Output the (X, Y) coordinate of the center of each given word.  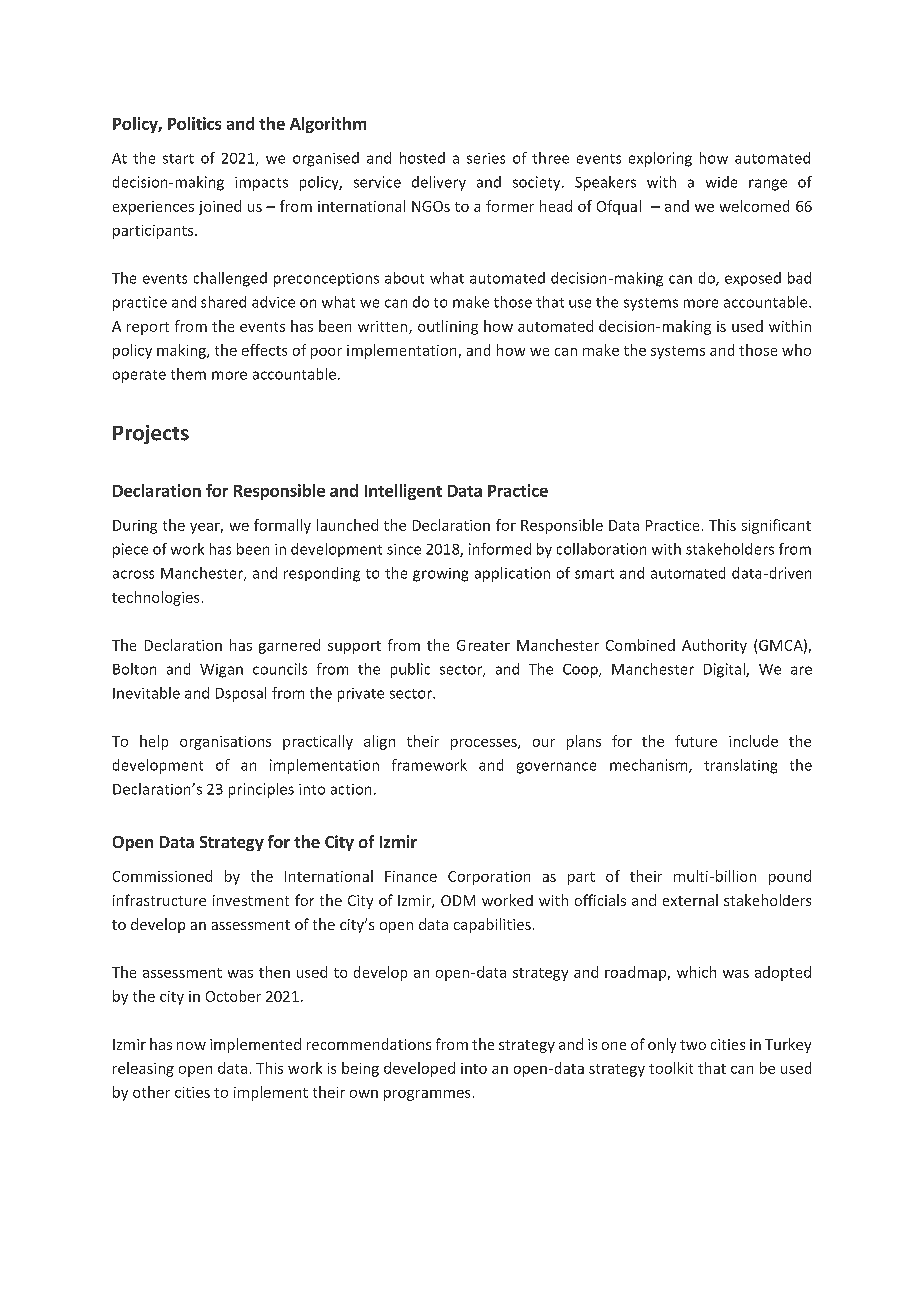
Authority (714, 646)
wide (721, 182)
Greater (483, 645)
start (178, 159)
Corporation (489, 878)
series (486, 158)
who (796, 350)
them (188, 374)
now (191, 1046)
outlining (448, 327)
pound (790, 877)
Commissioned (162, 876)
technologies (155, 598)
